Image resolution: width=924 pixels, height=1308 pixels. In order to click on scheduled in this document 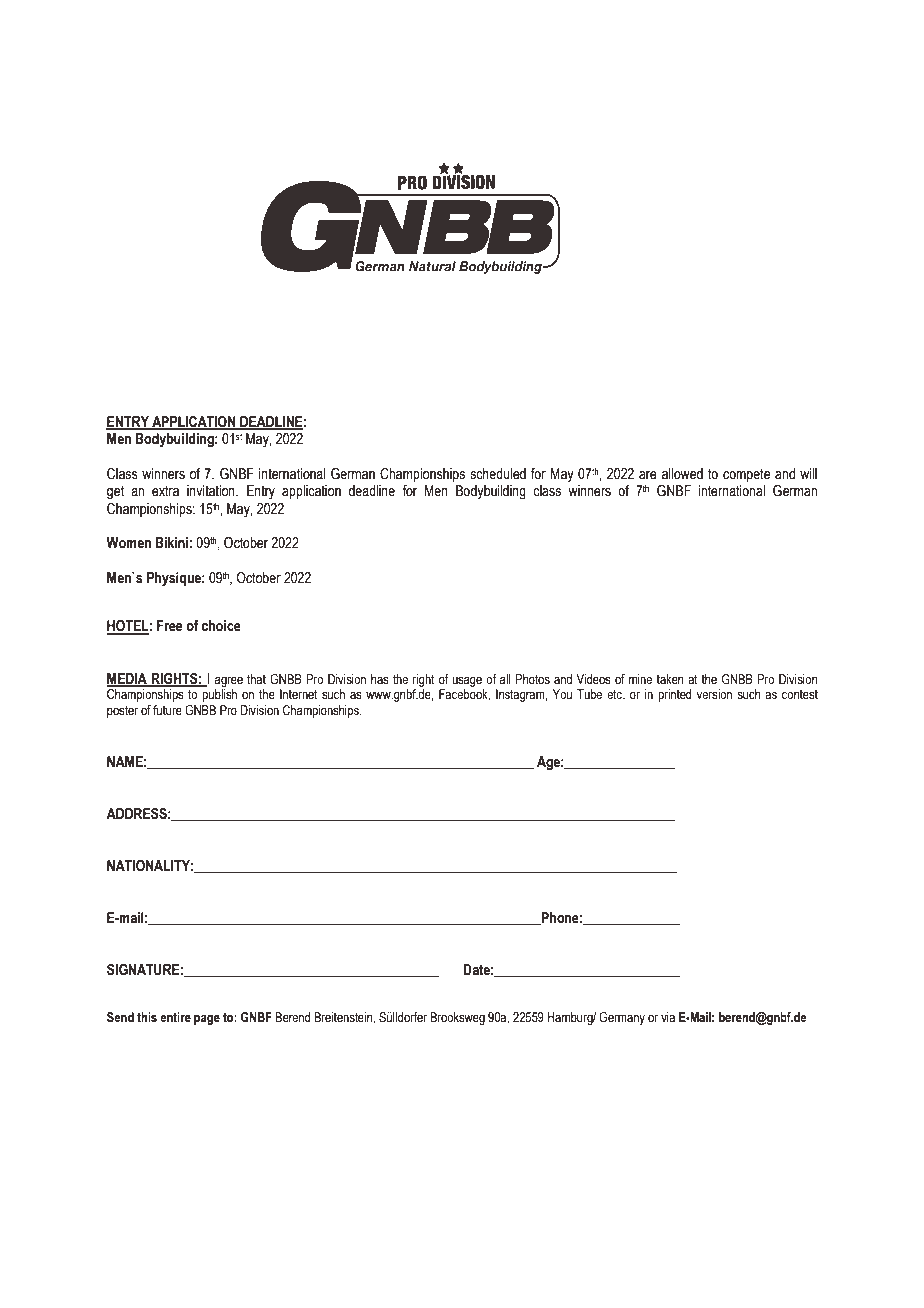, I will do `click(498, 474)`.
